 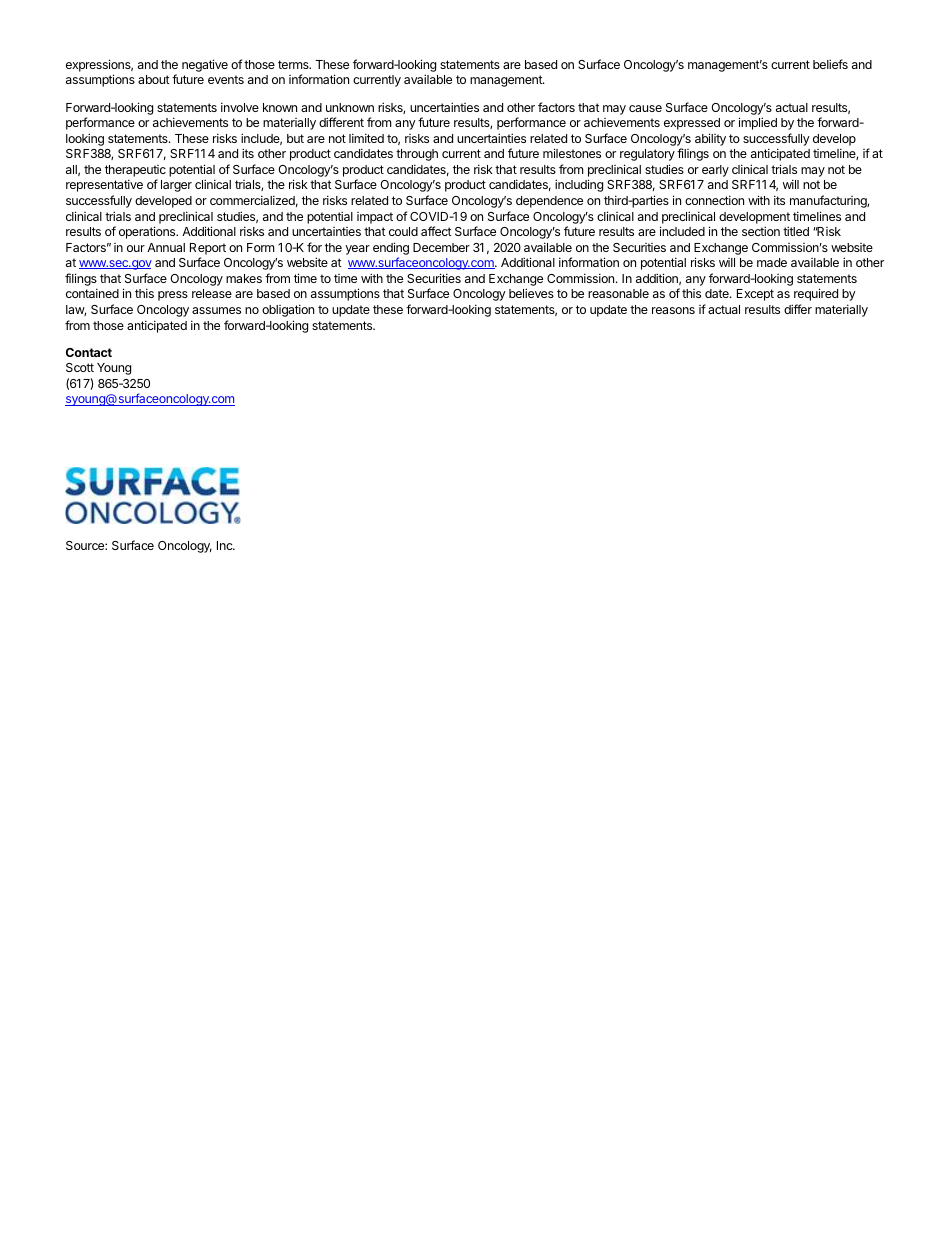 What do you see at coordinates (294, 64) in the page?
I see `terms` at bounding box center [294, 64].
